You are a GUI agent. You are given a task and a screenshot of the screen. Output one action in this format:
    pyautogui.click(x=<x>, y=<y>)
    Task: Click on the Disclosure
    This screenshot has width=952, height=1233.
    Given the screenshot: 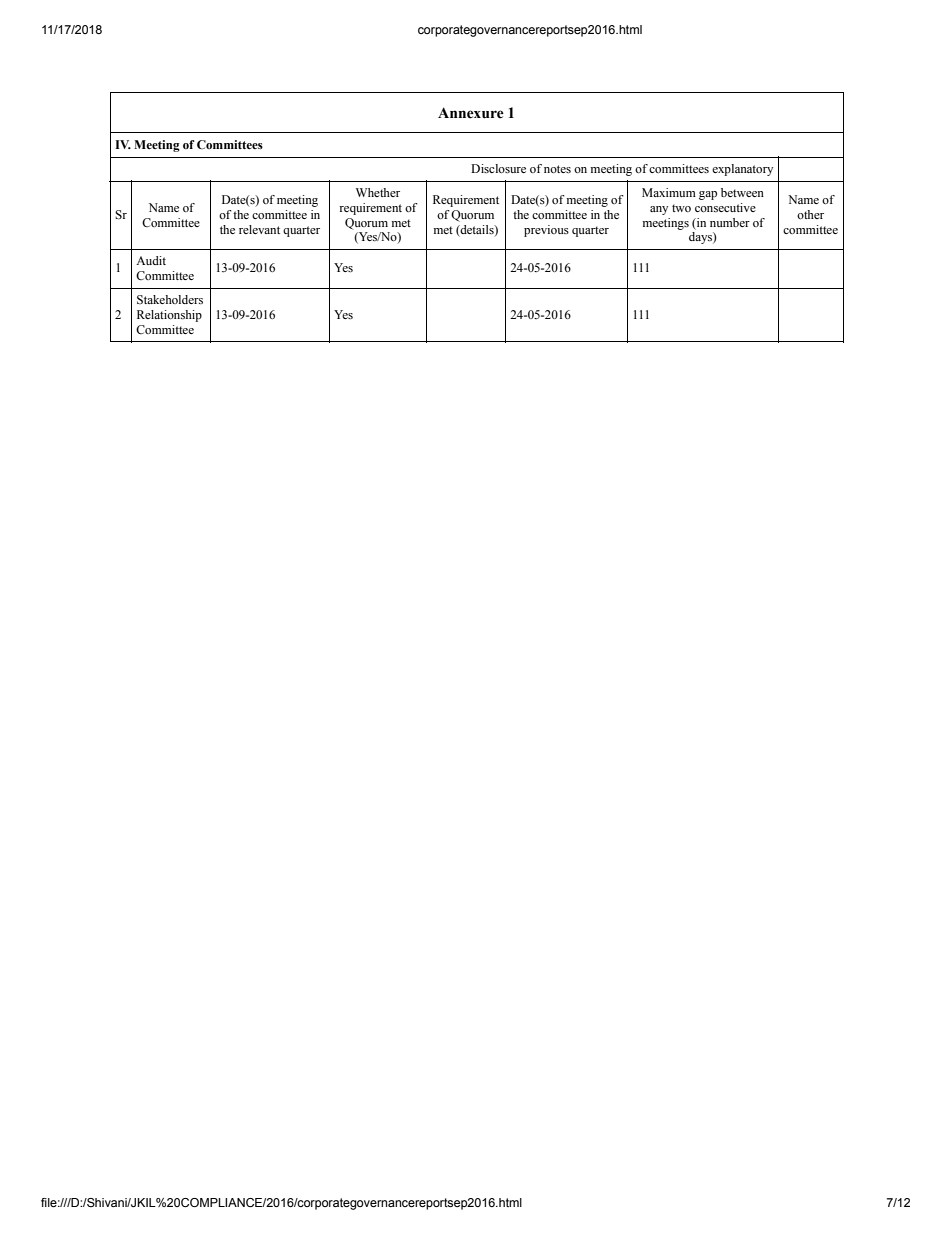 What is the action you would take?
    pyautogui.click(x=498, y=168)
